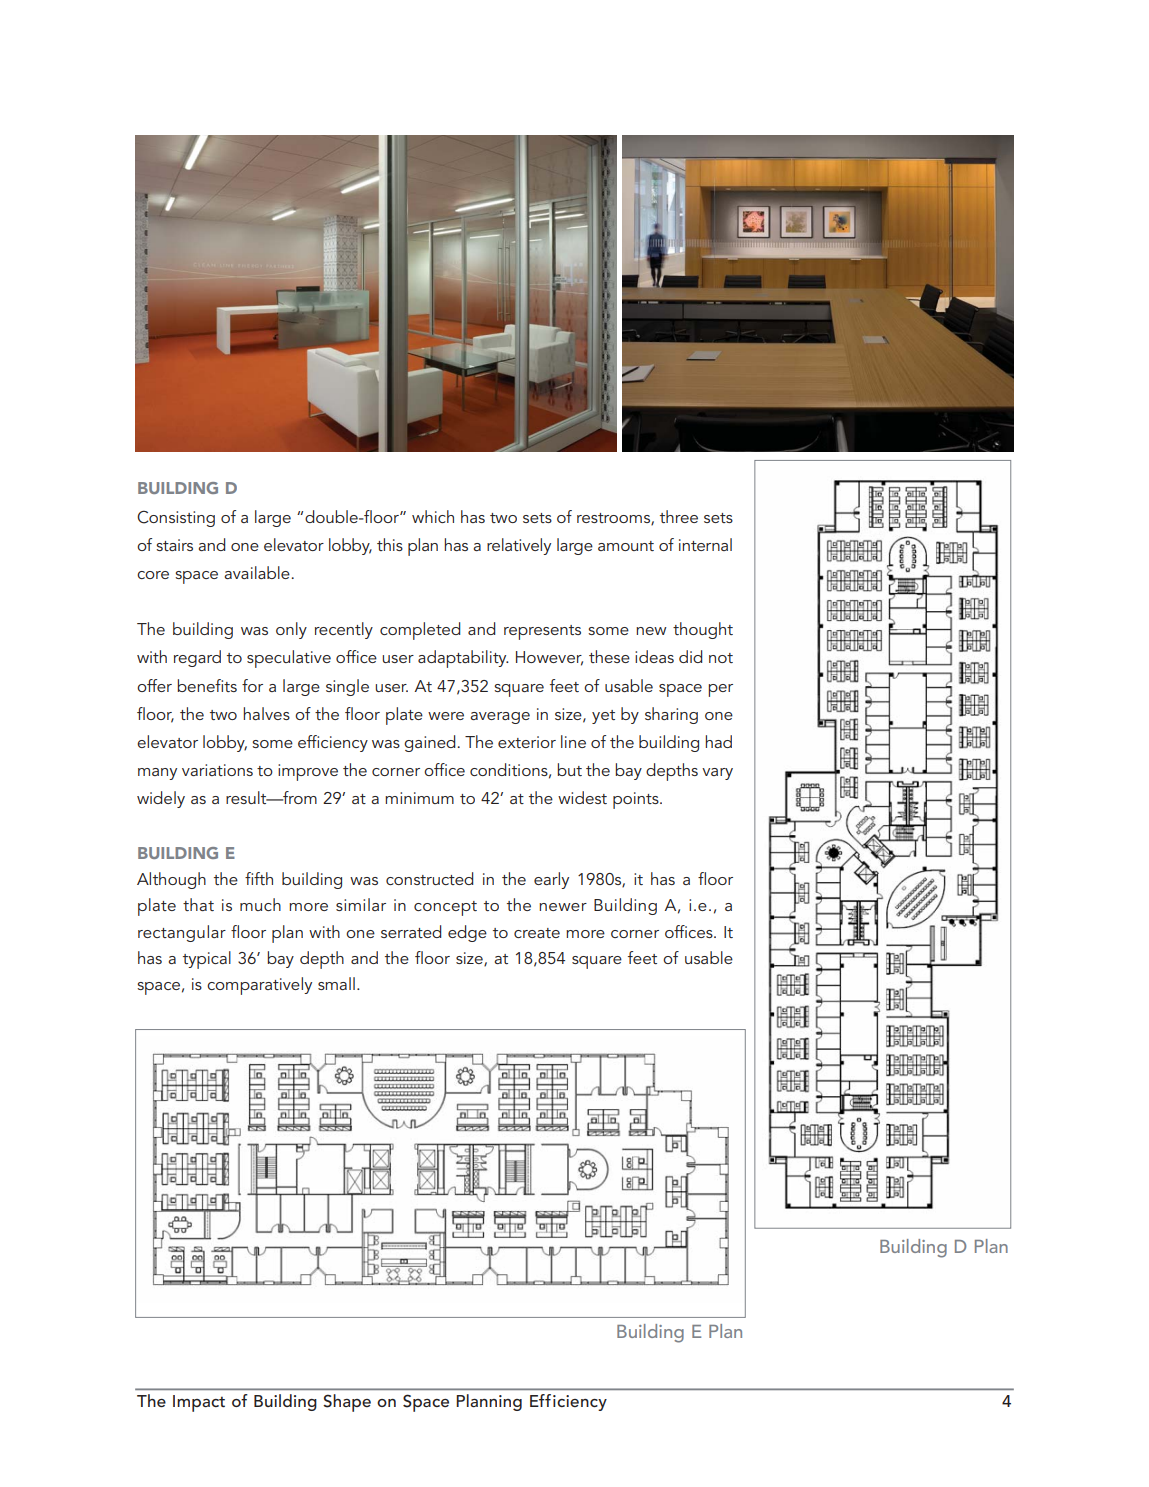 This screenshot has height=1487, width=1149. I want to click on create, so click(537, 933).
